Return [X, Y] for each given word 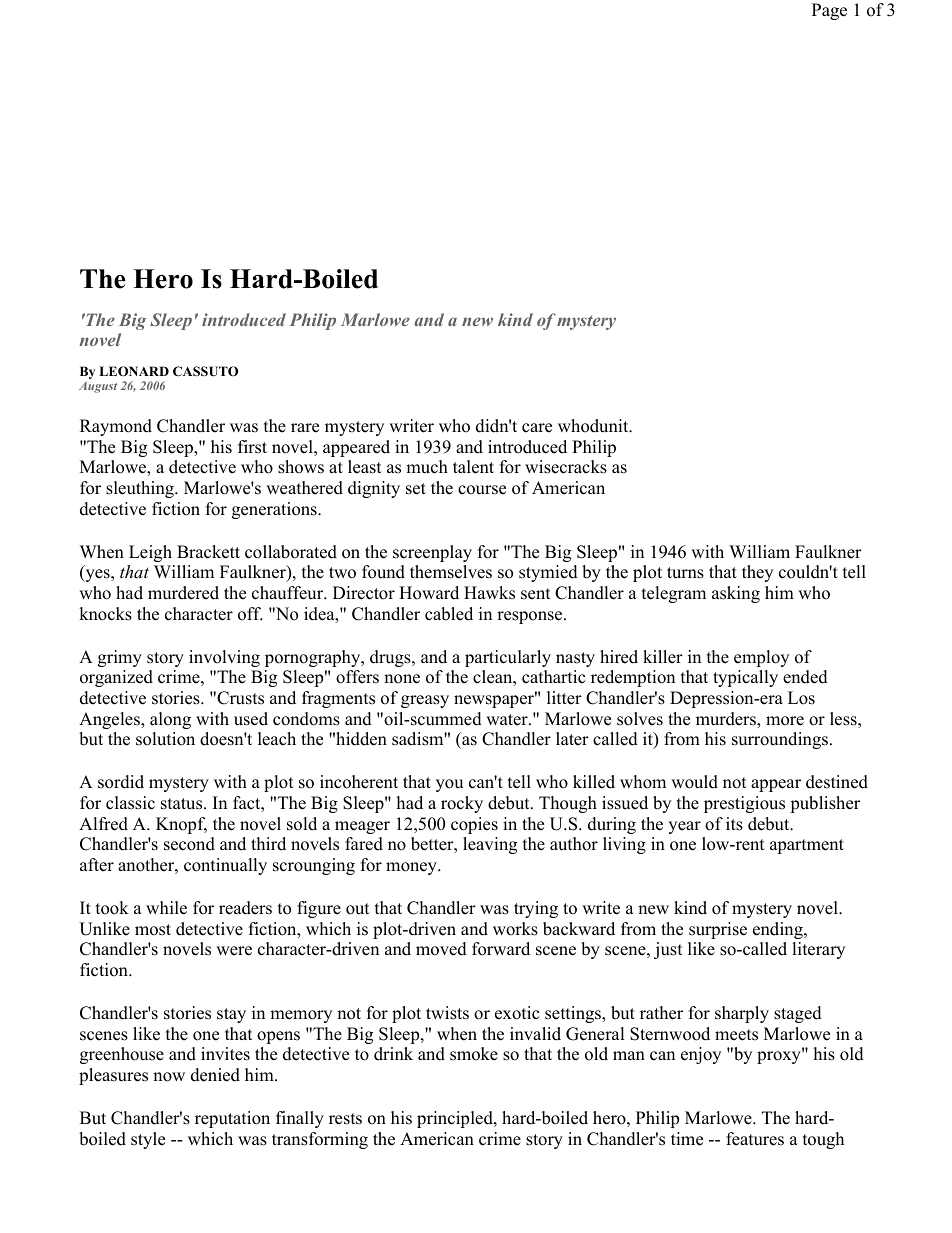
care [537, 428]
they [757, 573]
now [169, 1077]
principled [456, 1119]
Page [829, 11]
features [755, 1139]
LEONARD [134, 371]
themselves [451, 572]
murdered [183, 593]
